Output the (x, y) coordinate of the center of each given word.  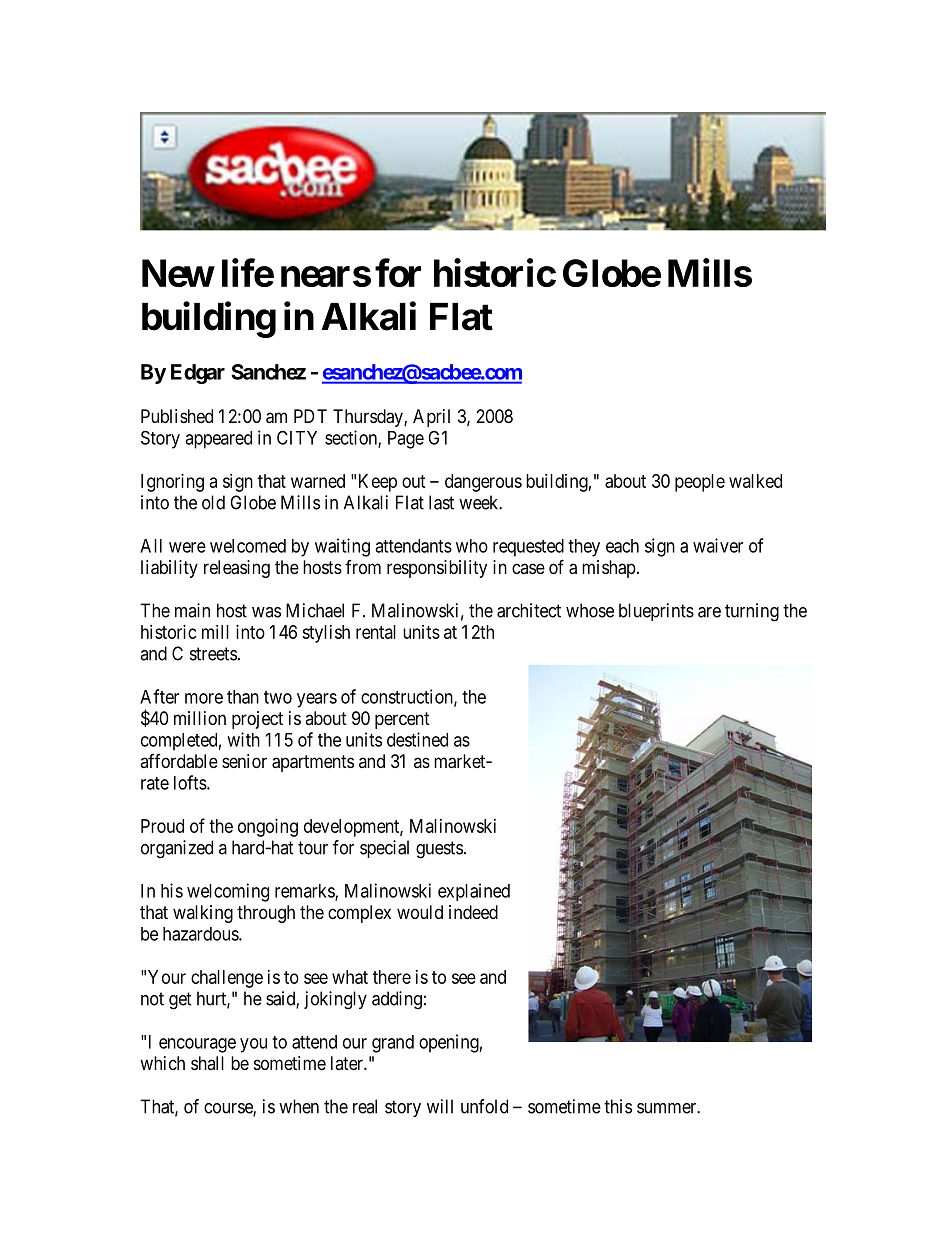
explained (474, 892)
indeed (473, 912)
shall (207, 1063)
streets (213, 654)
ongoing (268, 828)
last (441, 502)
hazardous (201, 934)
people (700, 483)
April (431, 418)
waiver (718, 545)
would (420, 912)
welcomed (248, 546)
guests (439, 850)
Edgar (198, 374)
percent (402, 720)
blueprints (656, 612)
